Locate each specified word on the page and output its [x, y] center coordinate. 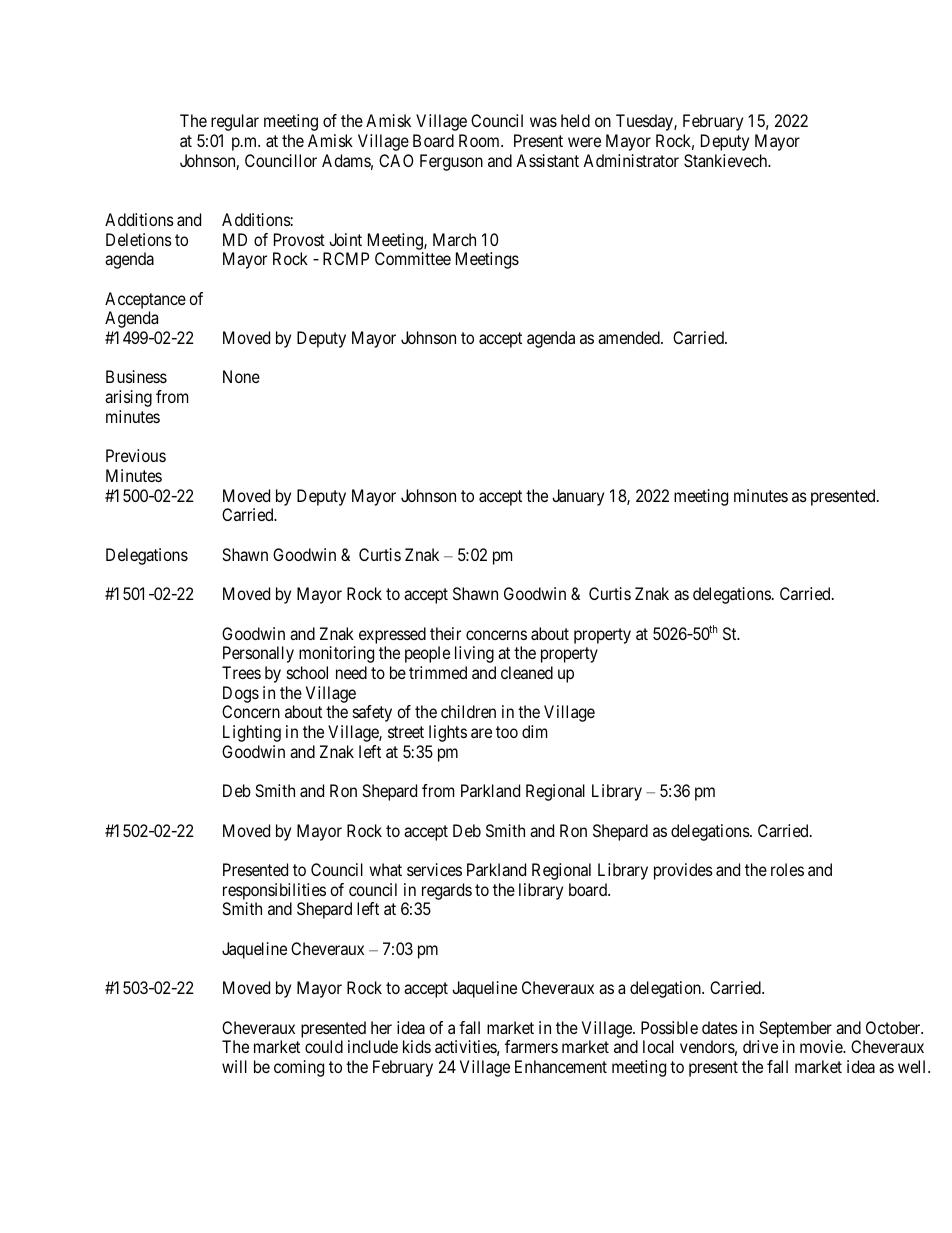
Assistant [547, 160]
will [234, 1066]
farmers [531, 1046]
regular [235, 122]
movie [822, 1046]
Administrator [631, 160]
